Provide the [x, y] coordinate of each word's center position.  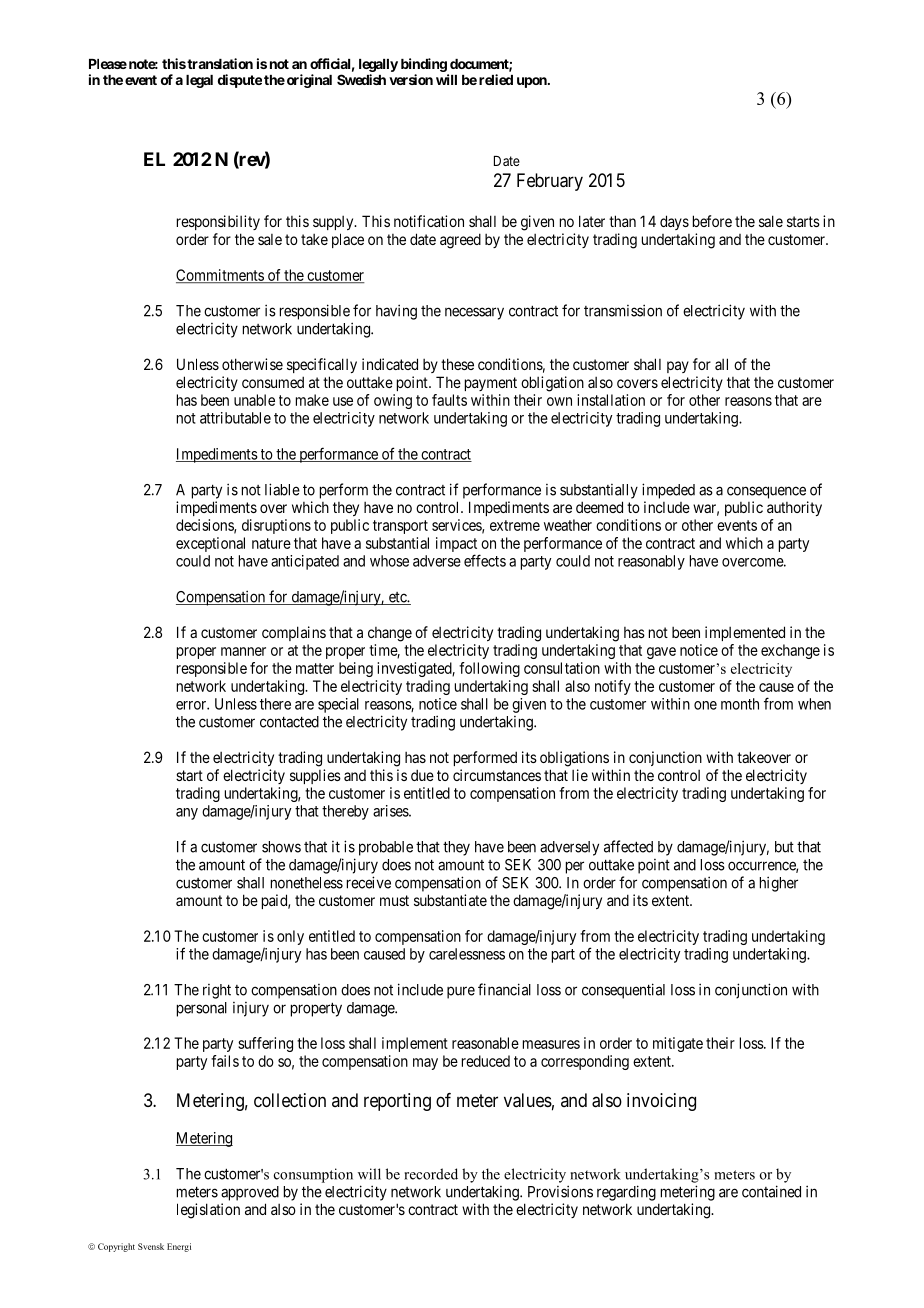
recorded [431, 1174]
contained [771, 1191]
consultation [562, 668]
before [712, 221]
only [290, 937]
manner [243, 651]
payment [491, 384]
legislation [208, 1211]
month [740, 704]
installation [611, 400]
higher [779, 884]
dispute [240, 81]
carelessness [467, 954]
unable [254, 400]
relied [496, 79]
